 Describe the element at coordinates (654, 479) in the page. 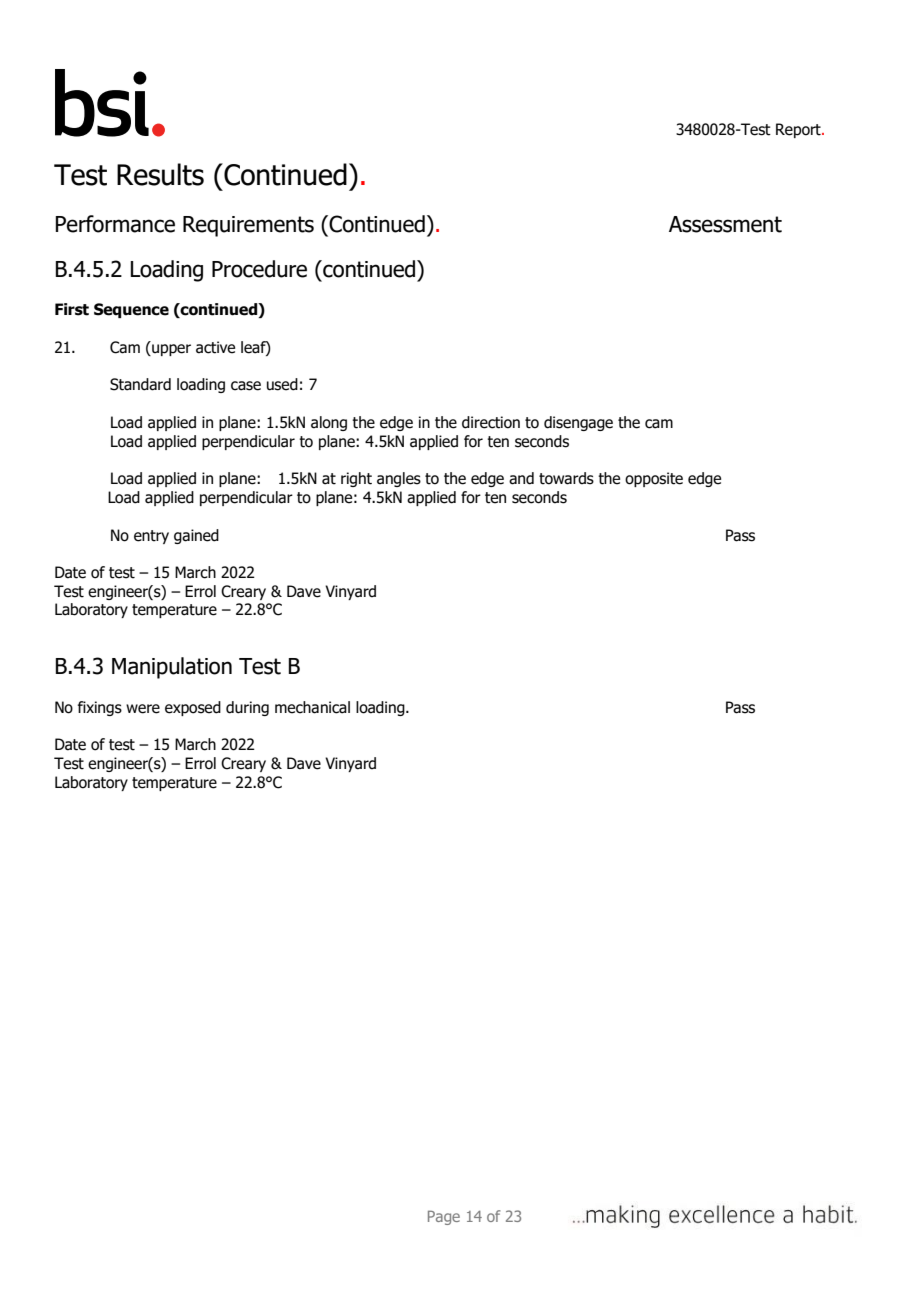

I see `opposite` at that location.
